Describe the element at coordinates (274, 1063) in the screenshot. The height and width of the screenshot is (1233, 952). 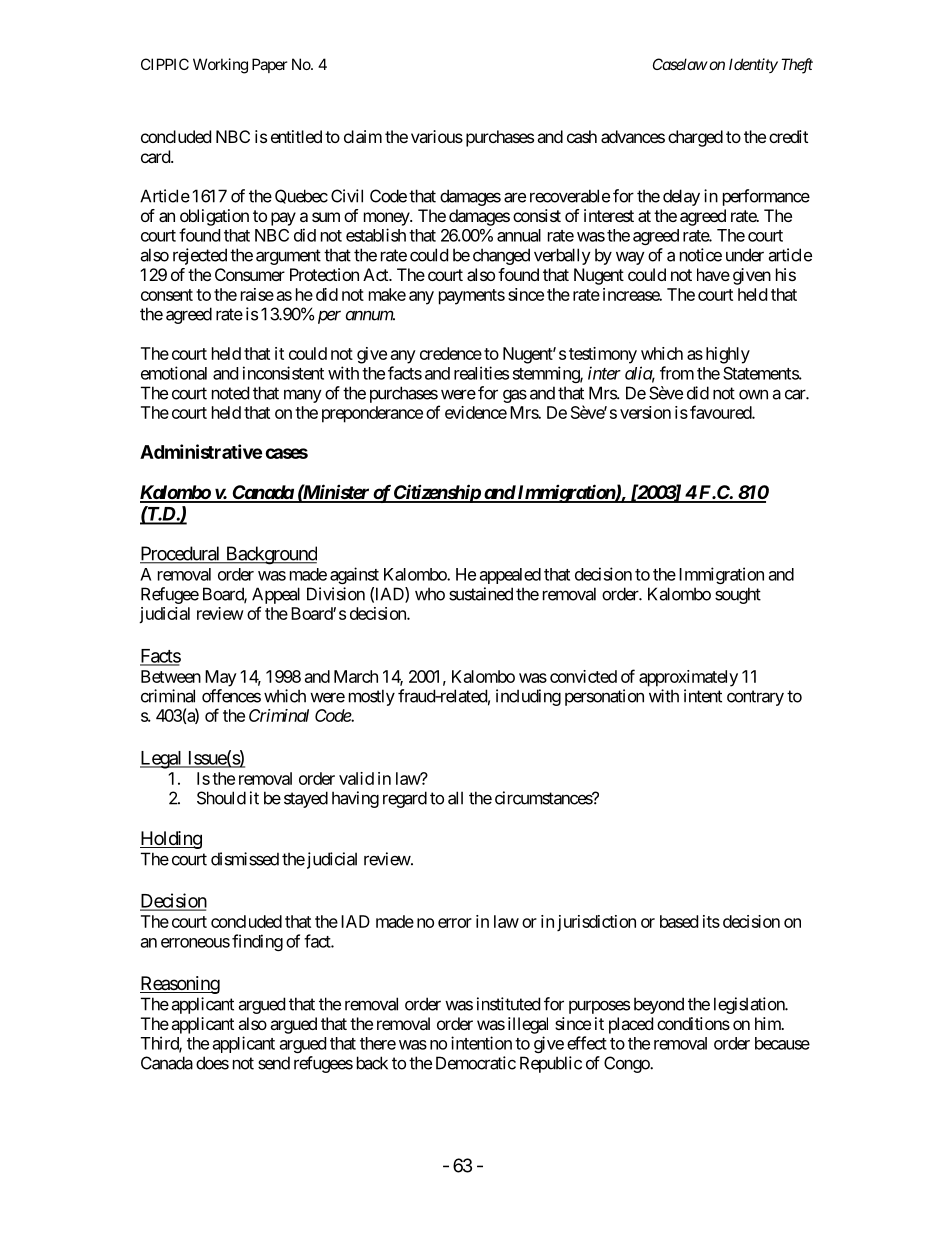
I see `send` at that location.
